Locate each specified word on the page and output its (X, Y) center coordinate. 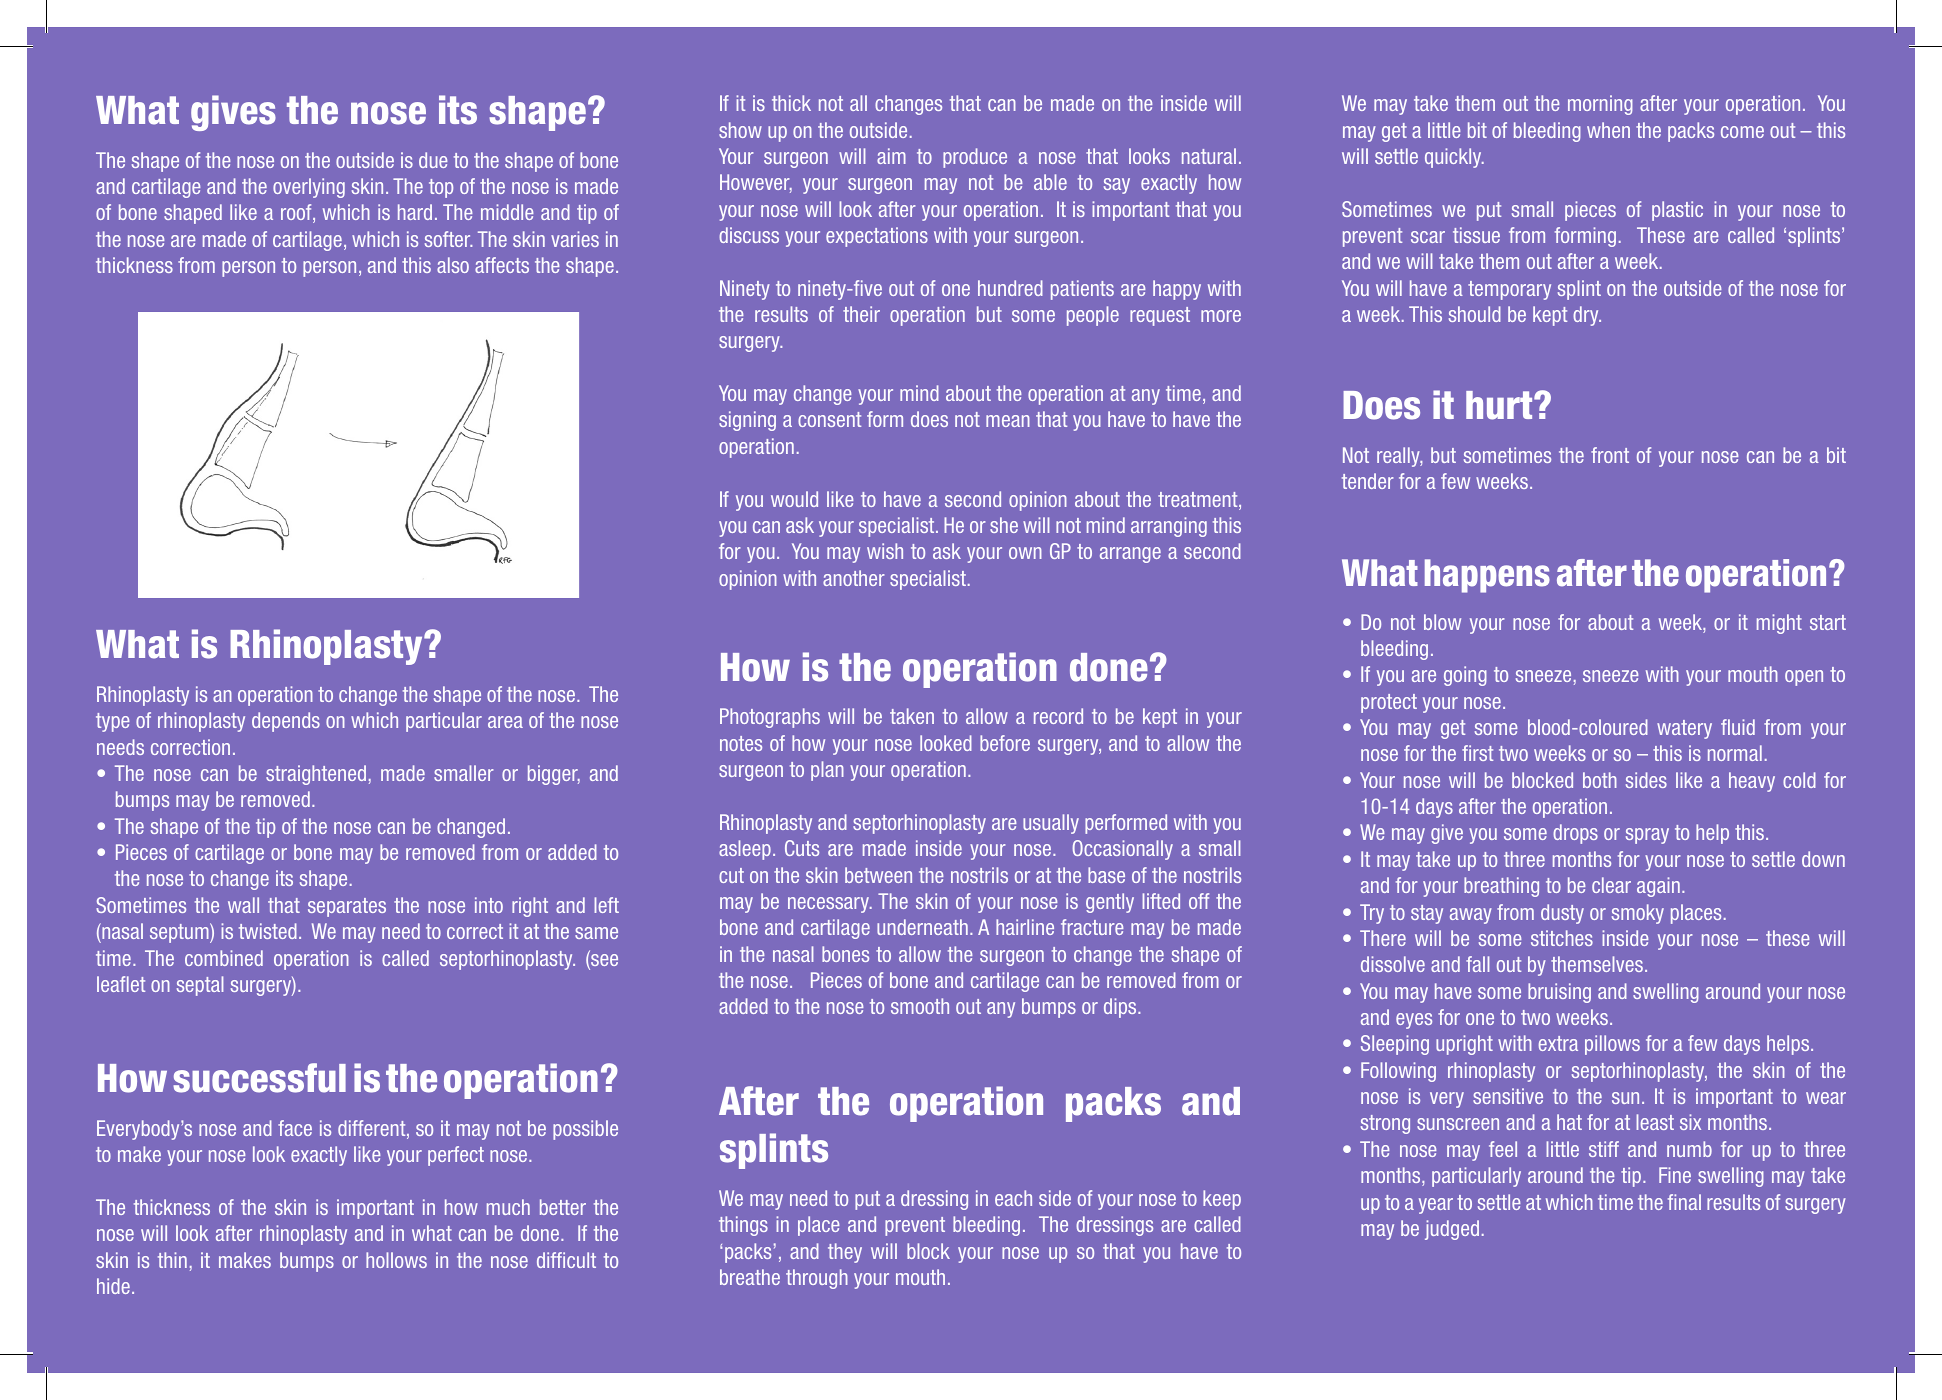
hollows (396, 1260)
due (433, 160)
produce (975, 158)
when (1608, 130)
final (1684, 1202)
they (845, 1253)
